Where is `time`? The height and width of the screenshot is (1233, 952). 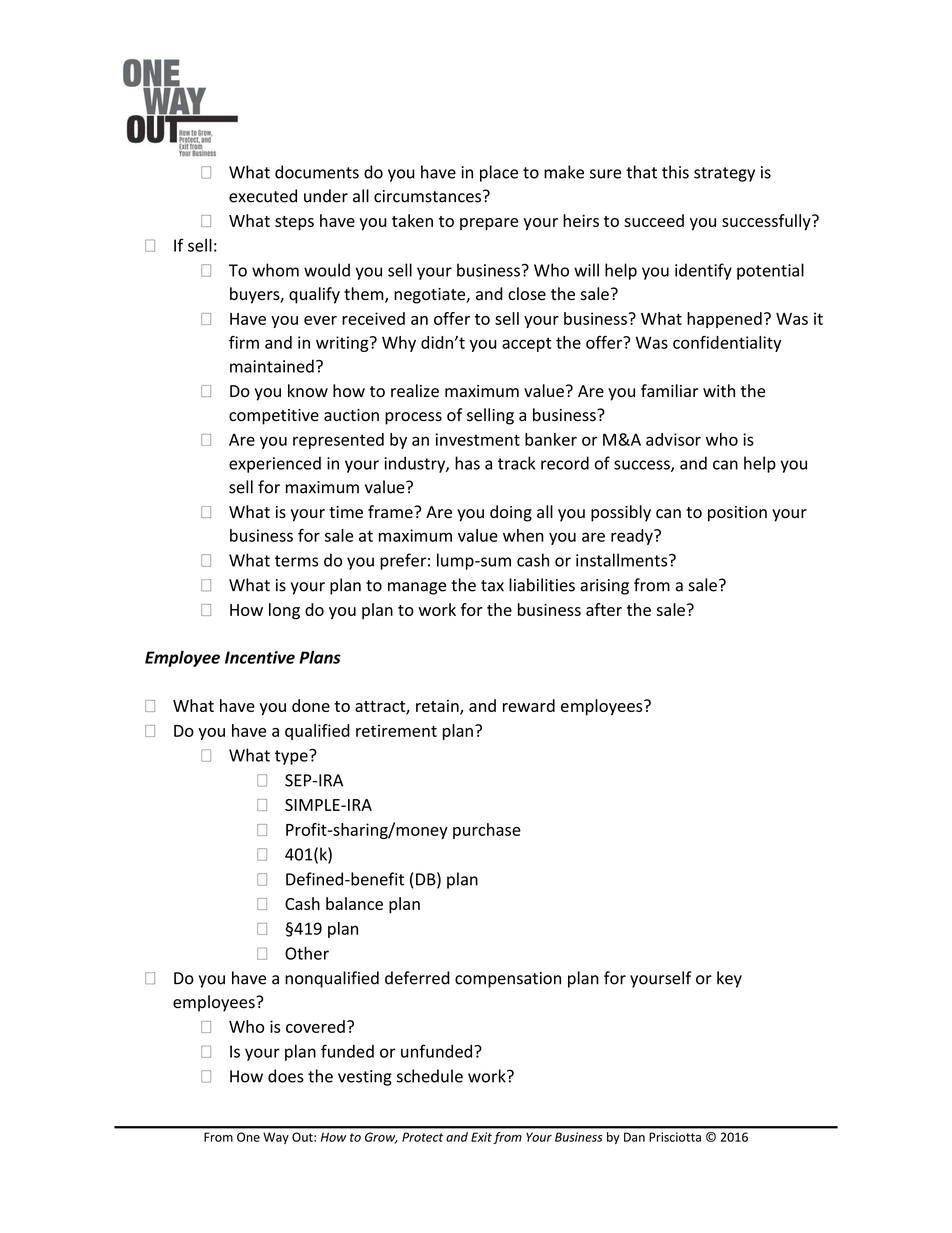 time is located at coordinates (346, 512).
